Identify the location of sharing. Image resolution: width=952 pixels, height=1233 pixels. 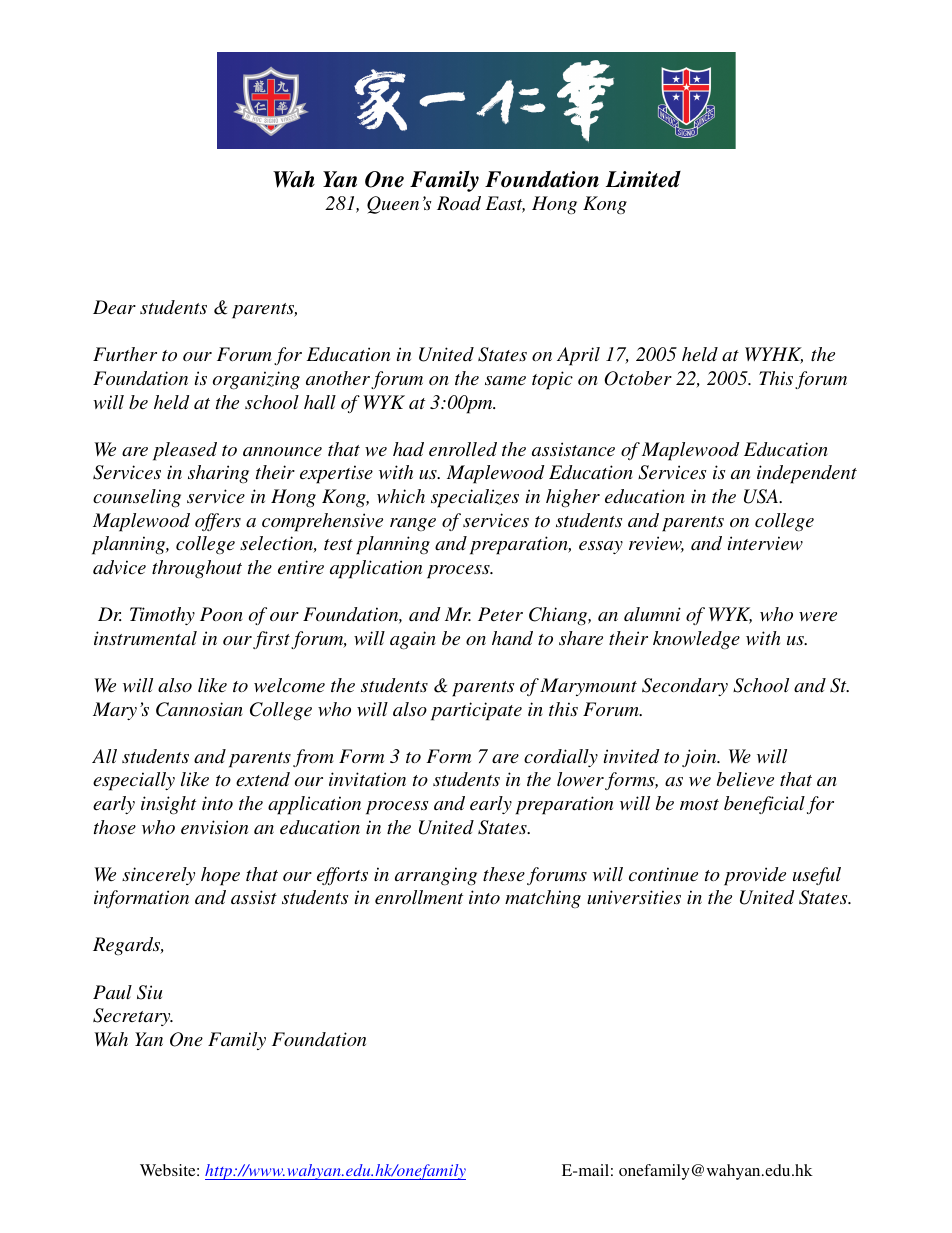
(218, 474).
